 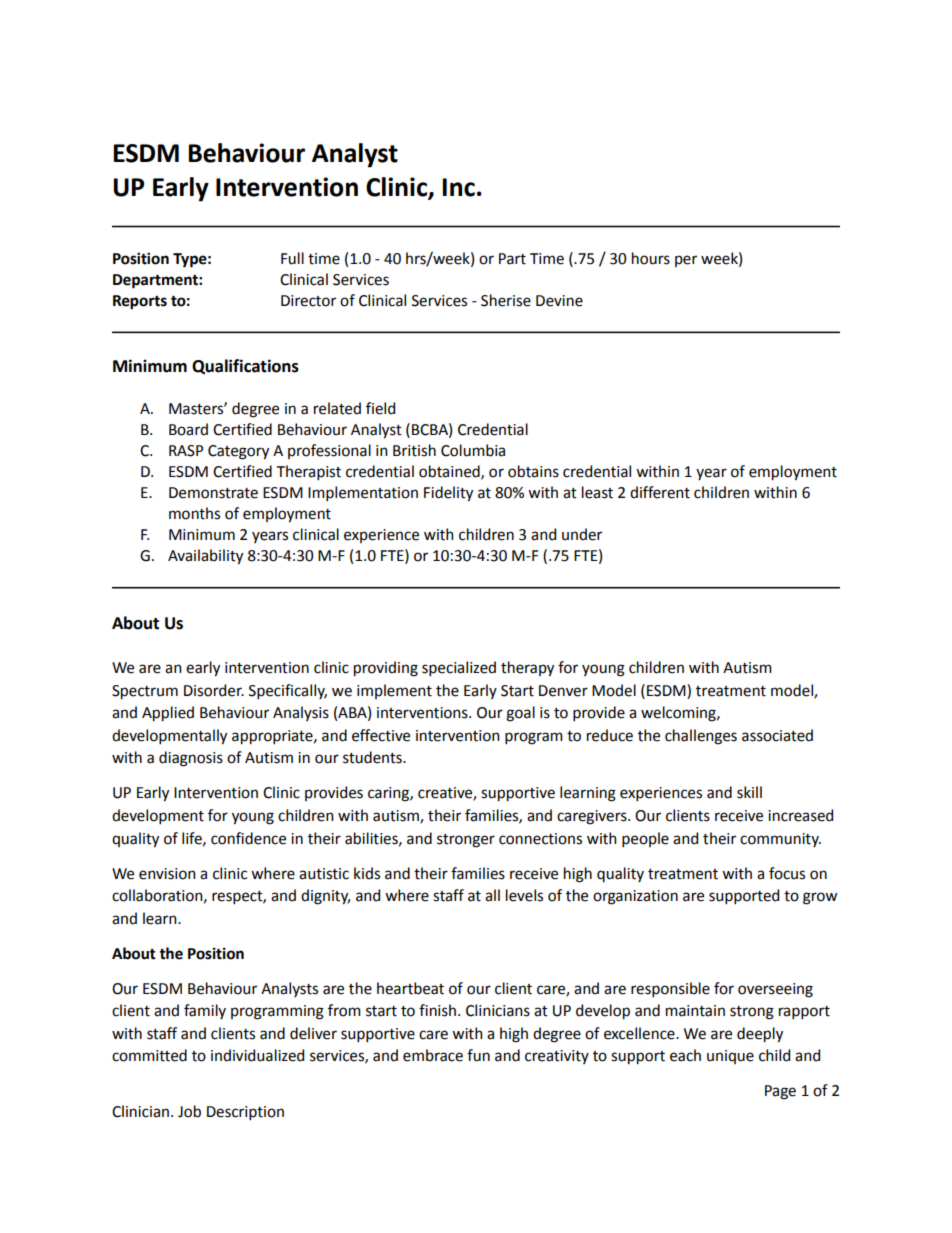 I want to click on different, so click(x=660, y=492).
